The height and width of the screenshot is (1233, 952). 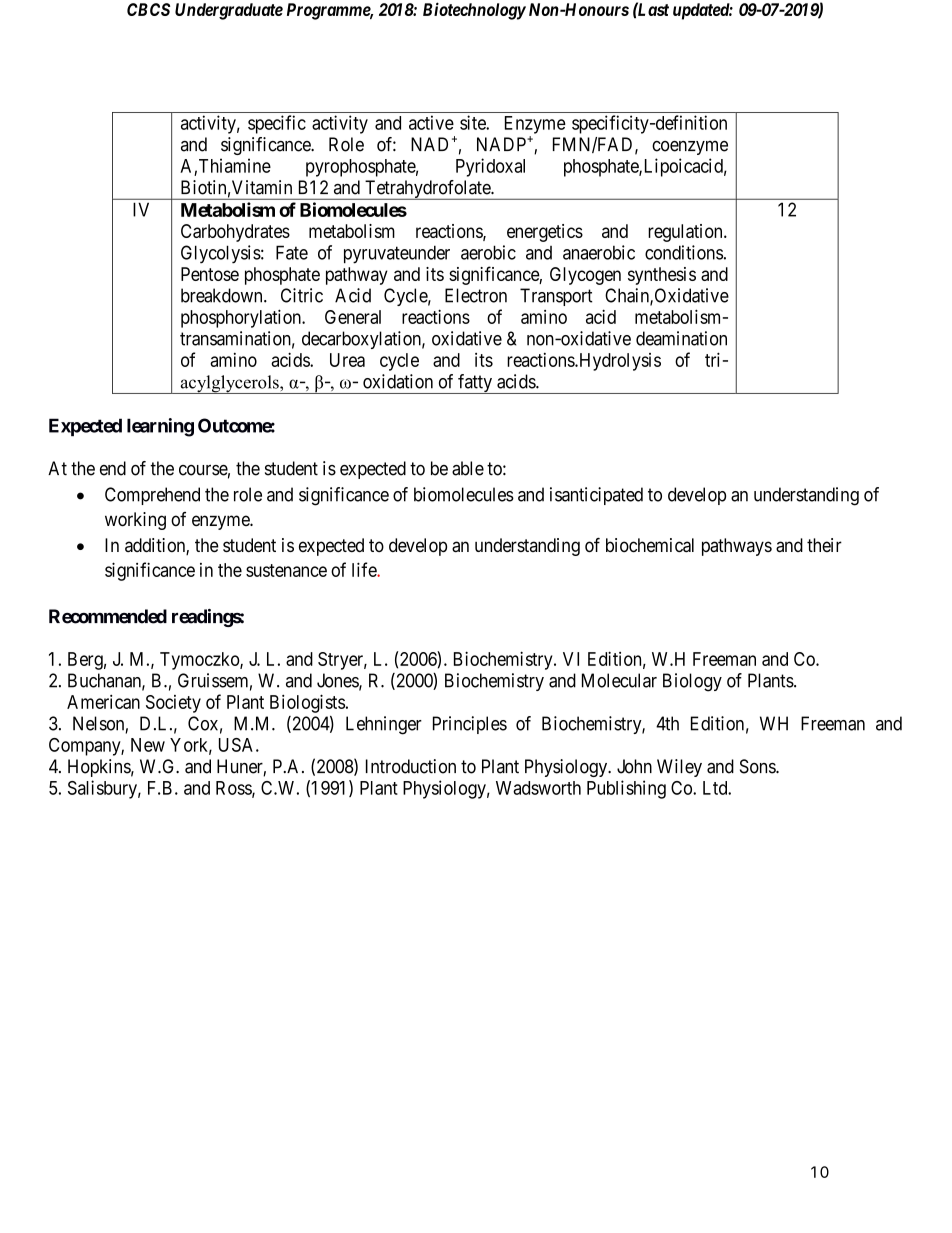 What do you see at coordinates (476, 295) in the screenshot?
I see `Electron` at bounding box center [476, 295].
